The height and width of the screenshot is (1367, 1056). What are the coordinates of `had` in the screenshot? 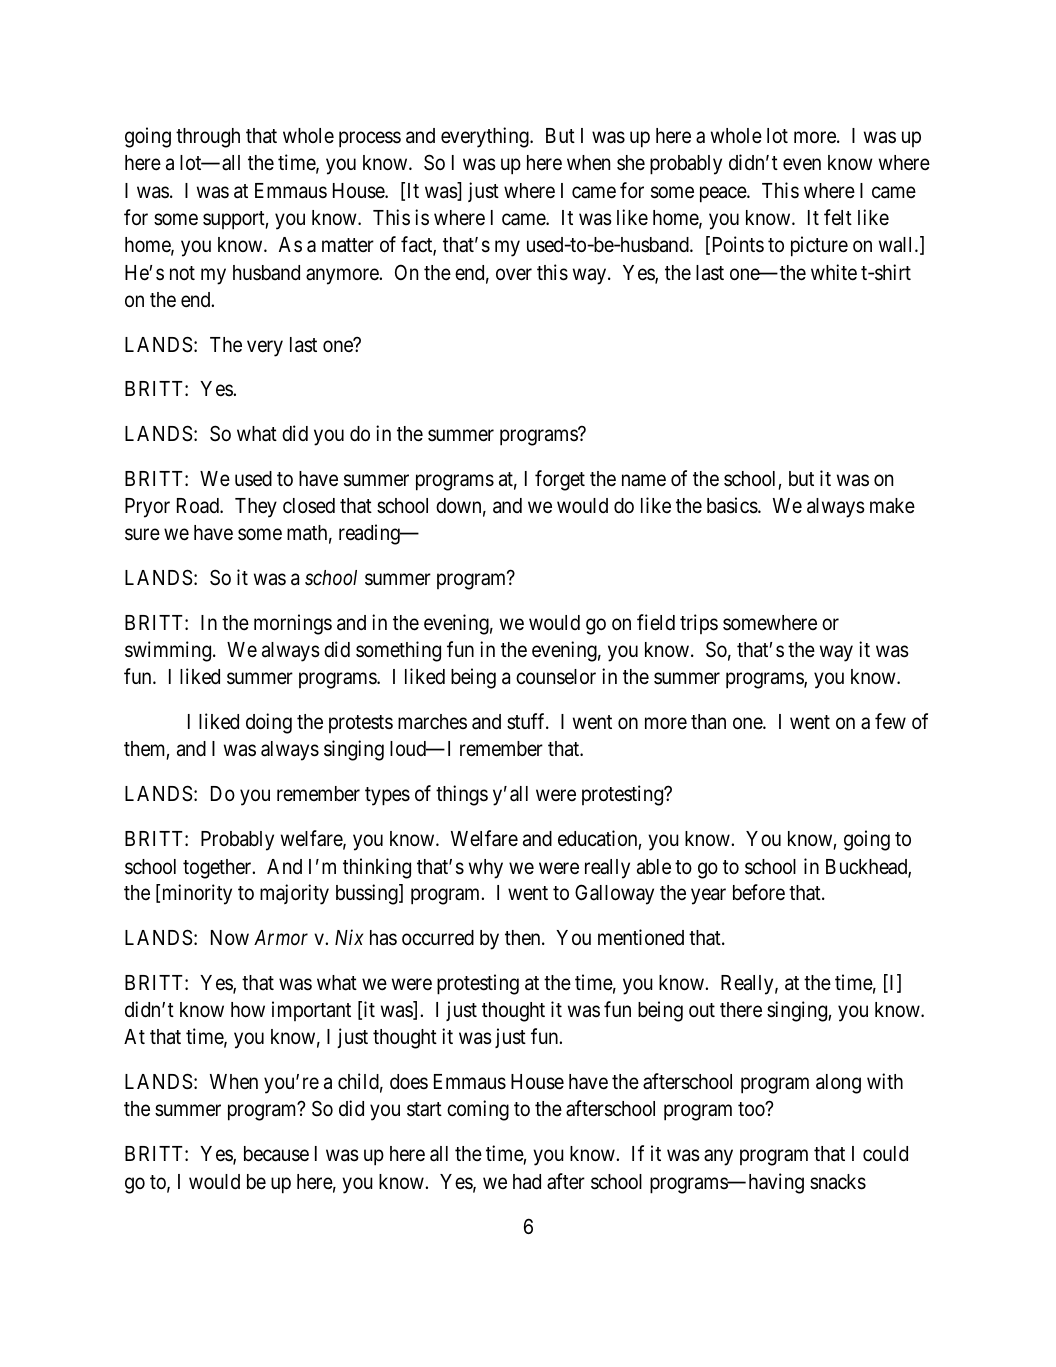 It's located at (527, 1182).
